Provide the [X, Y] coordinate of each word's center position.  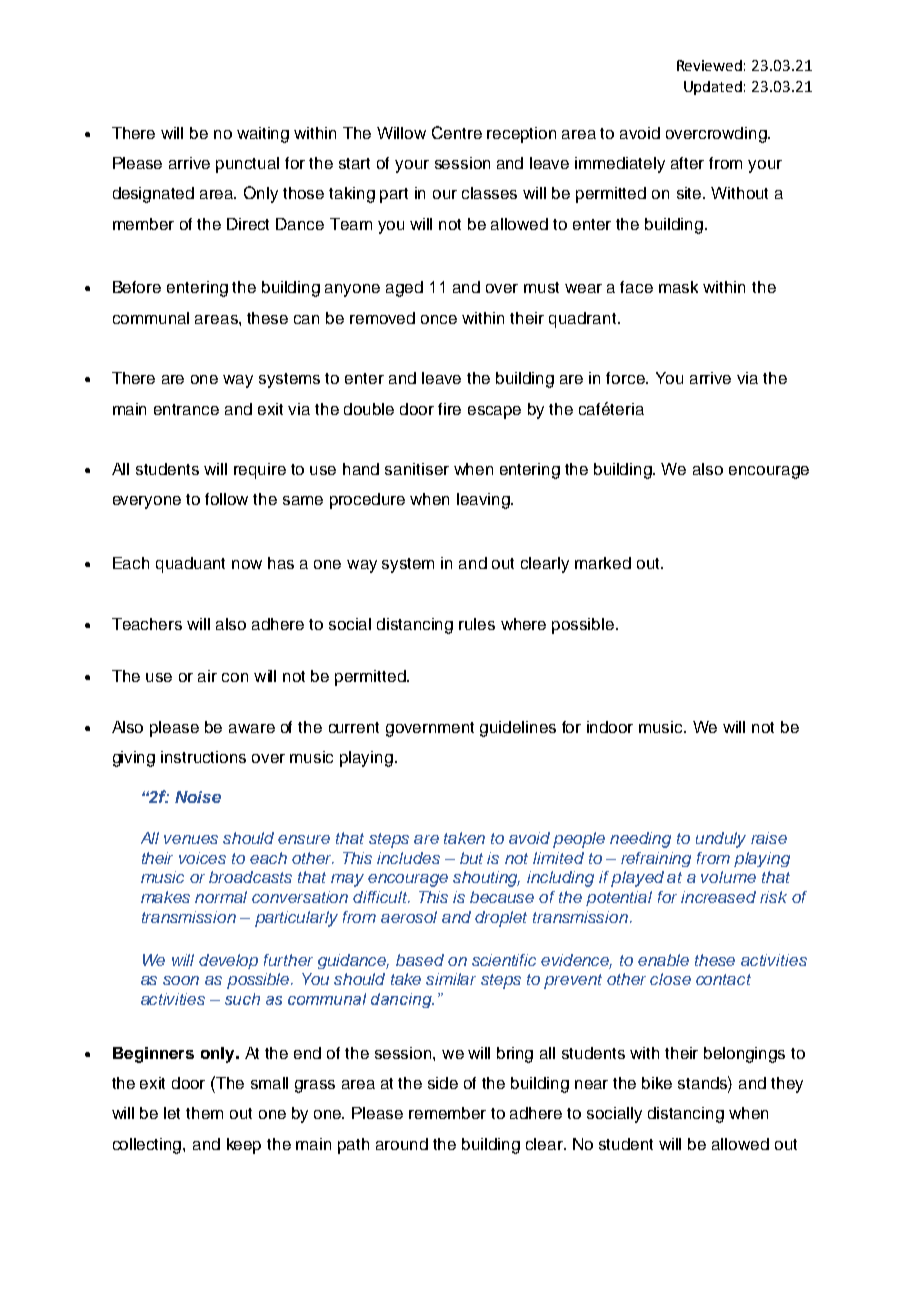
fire [449, 409]
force [626, 378]
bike [657, 1083]
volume [728, 877]
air [207, 676]
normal [221, 897]
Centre [457, 132]
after [687, 163]
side [443, 1083]
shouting [486, 879]
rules [477, 624]
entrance [186, 409]
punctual [247, 165]
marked [603, 563]
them [204, 1113]
